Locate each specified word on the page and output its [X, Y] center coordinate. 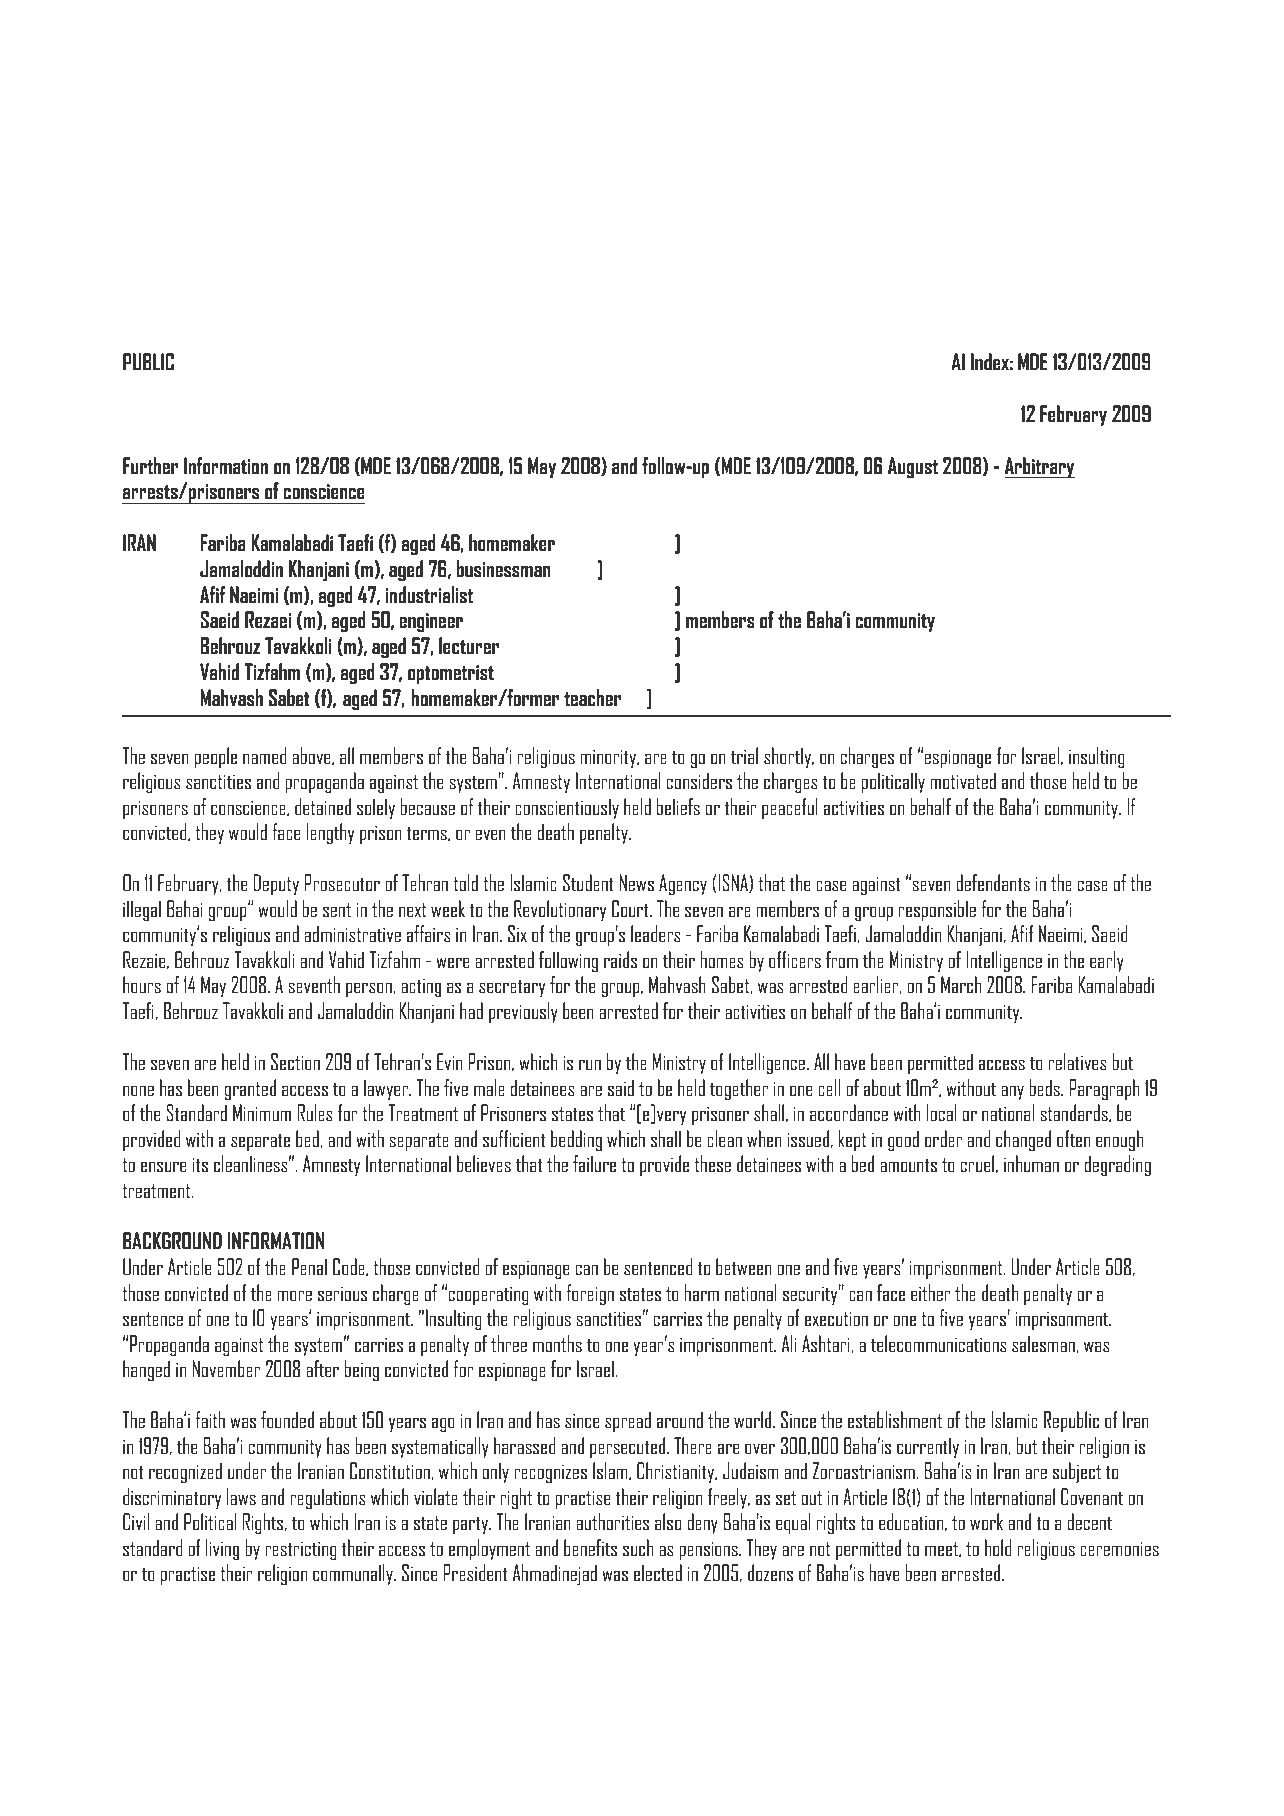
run [590, 1064]
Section [295, 1061]
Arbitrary [1040, 467]
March [961, 984]
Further [150, 465]
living [222, 1549]
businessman [503, 568]
